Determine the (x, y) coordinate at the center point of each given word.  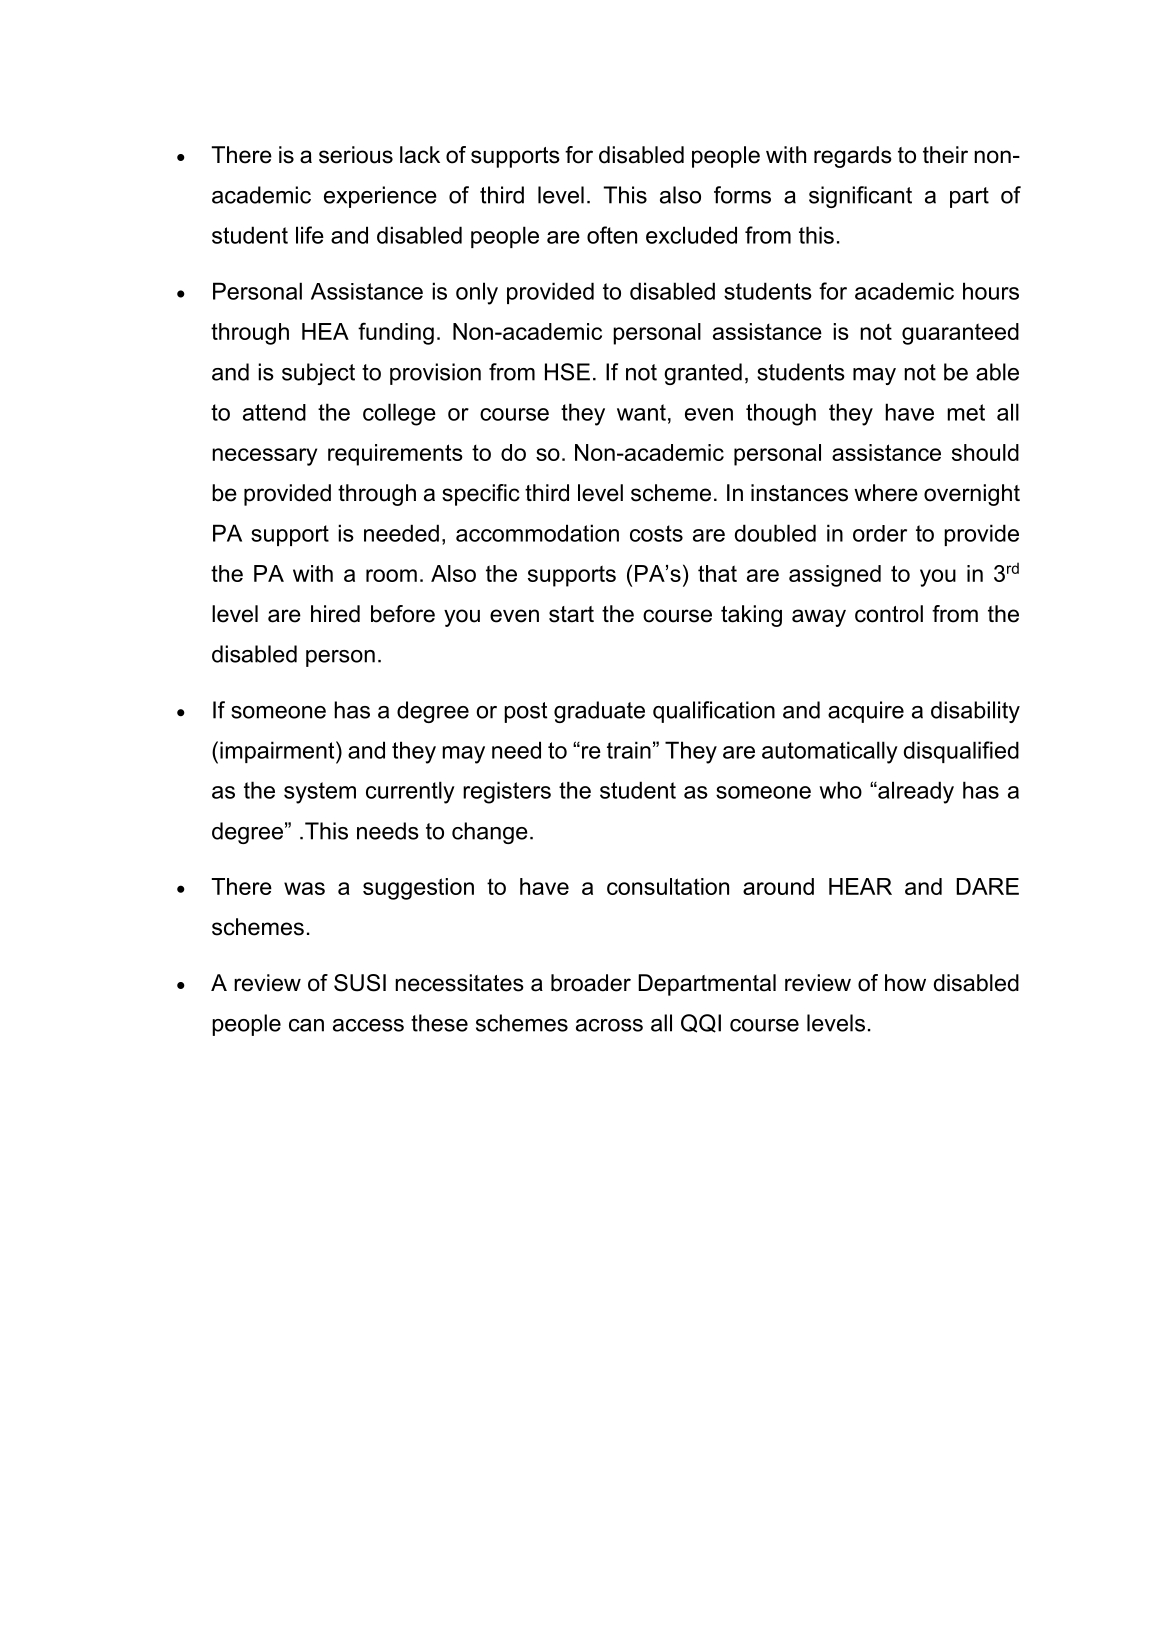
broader (591, 983)
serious (356, 155)
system (320, 793)
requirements (395, 455)
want (641, 412)
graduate (599, 712)
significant (860, 197)
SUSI (360, 983)
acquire (866, 712)
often (612, 235)
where (886, 493)
